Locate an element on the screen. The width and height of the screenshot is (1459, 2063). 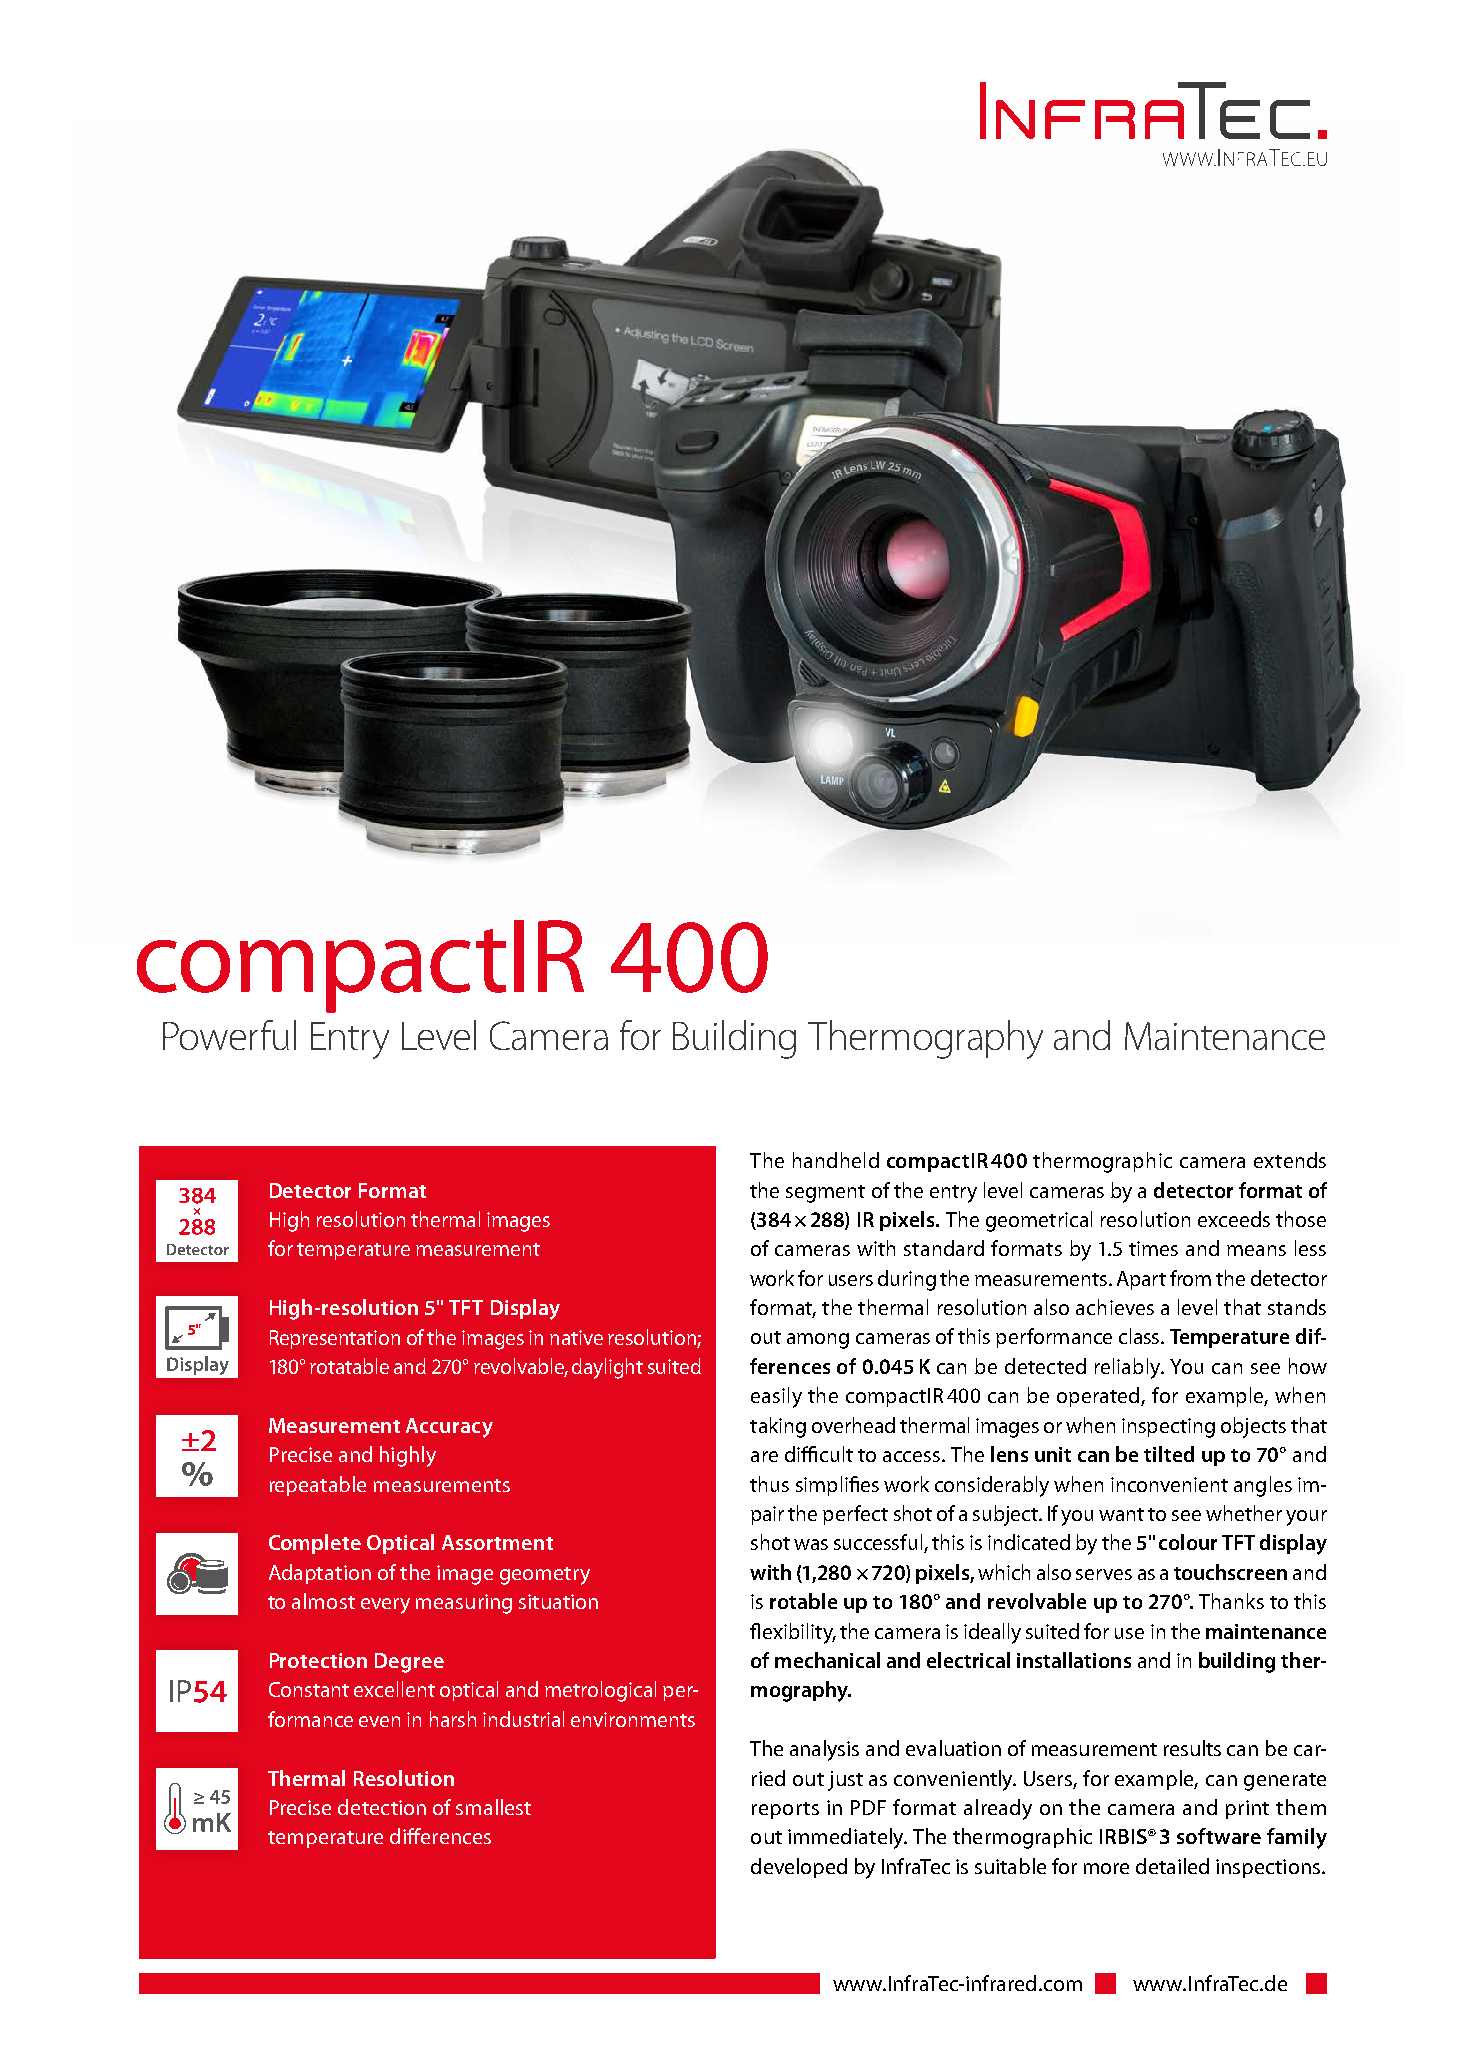
extends is located at coordinates (1290, 1160).
